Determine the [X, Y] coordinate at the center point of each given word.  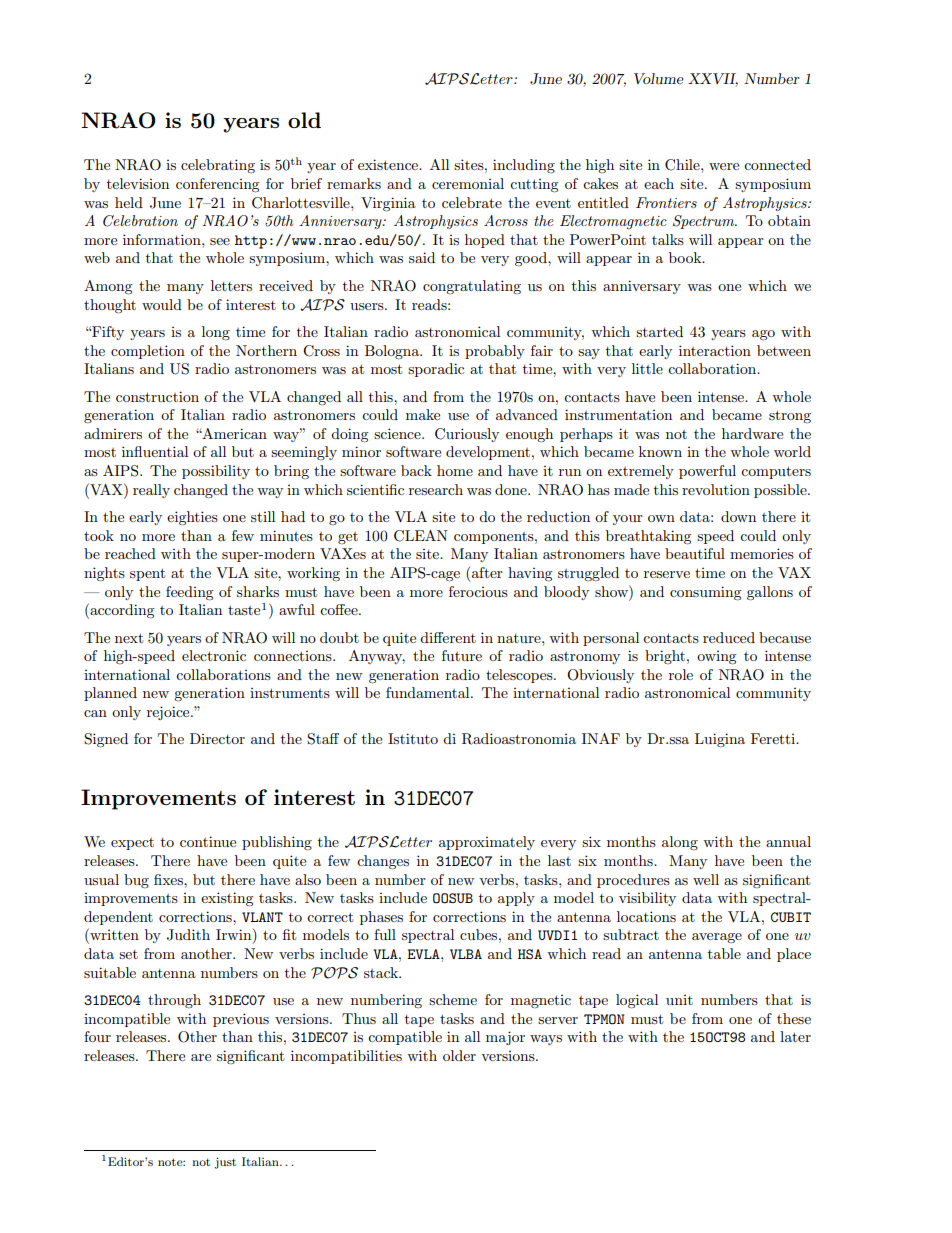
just [225, 1163]
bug [136, 881]
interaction [715, 350]
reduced [729, 637]
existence [389, 164]
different [448, 637]
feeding [190, 593]
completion [148, 352]
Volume [659, 78]
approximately [487, 843]
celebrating [218, 166]
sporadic [436, 370]
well [706, 879]
